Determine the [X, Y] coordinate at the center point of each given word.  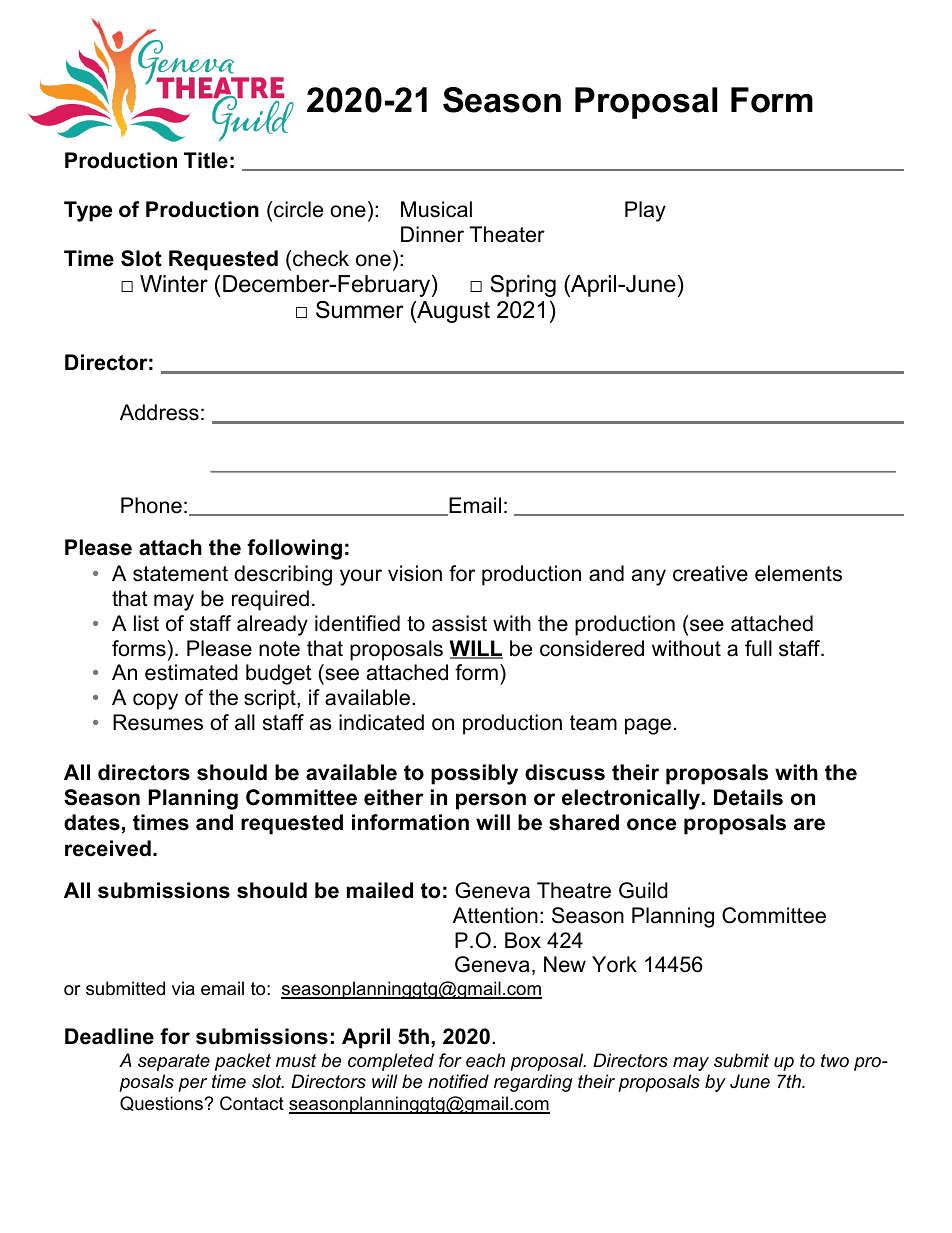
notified [458, 1081]
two [835, 1060]
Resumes [158, 722]
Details [748, 797]
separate [174, 1062]
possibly [474, 774]
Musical [436, 209]
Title [206, 160]
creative [710, 573]
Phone [151, 505]
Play [645, 211]
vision [415, 573]
